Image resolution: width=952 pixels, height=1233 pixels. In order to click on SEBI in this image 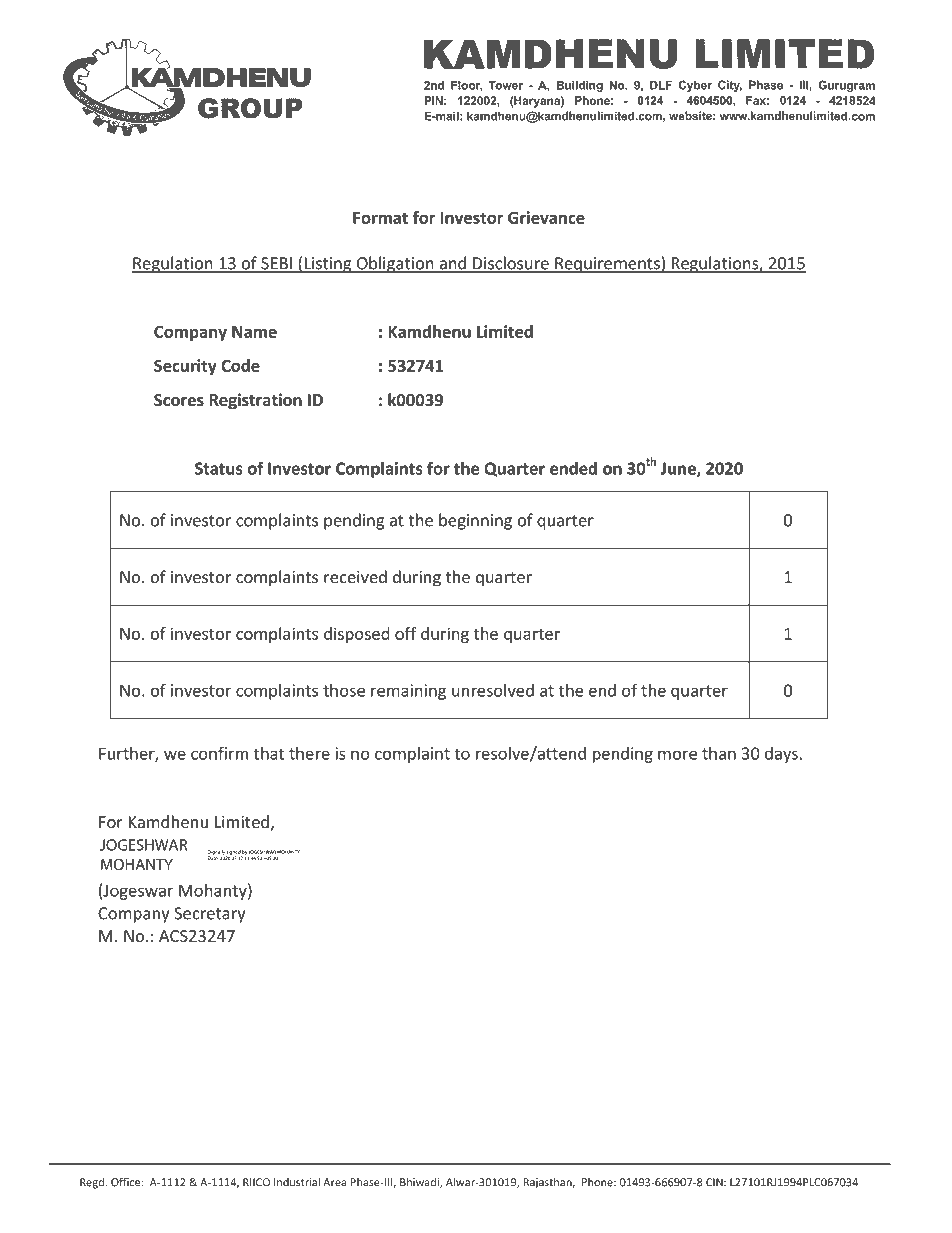, I will do `click(276, 264)`.
